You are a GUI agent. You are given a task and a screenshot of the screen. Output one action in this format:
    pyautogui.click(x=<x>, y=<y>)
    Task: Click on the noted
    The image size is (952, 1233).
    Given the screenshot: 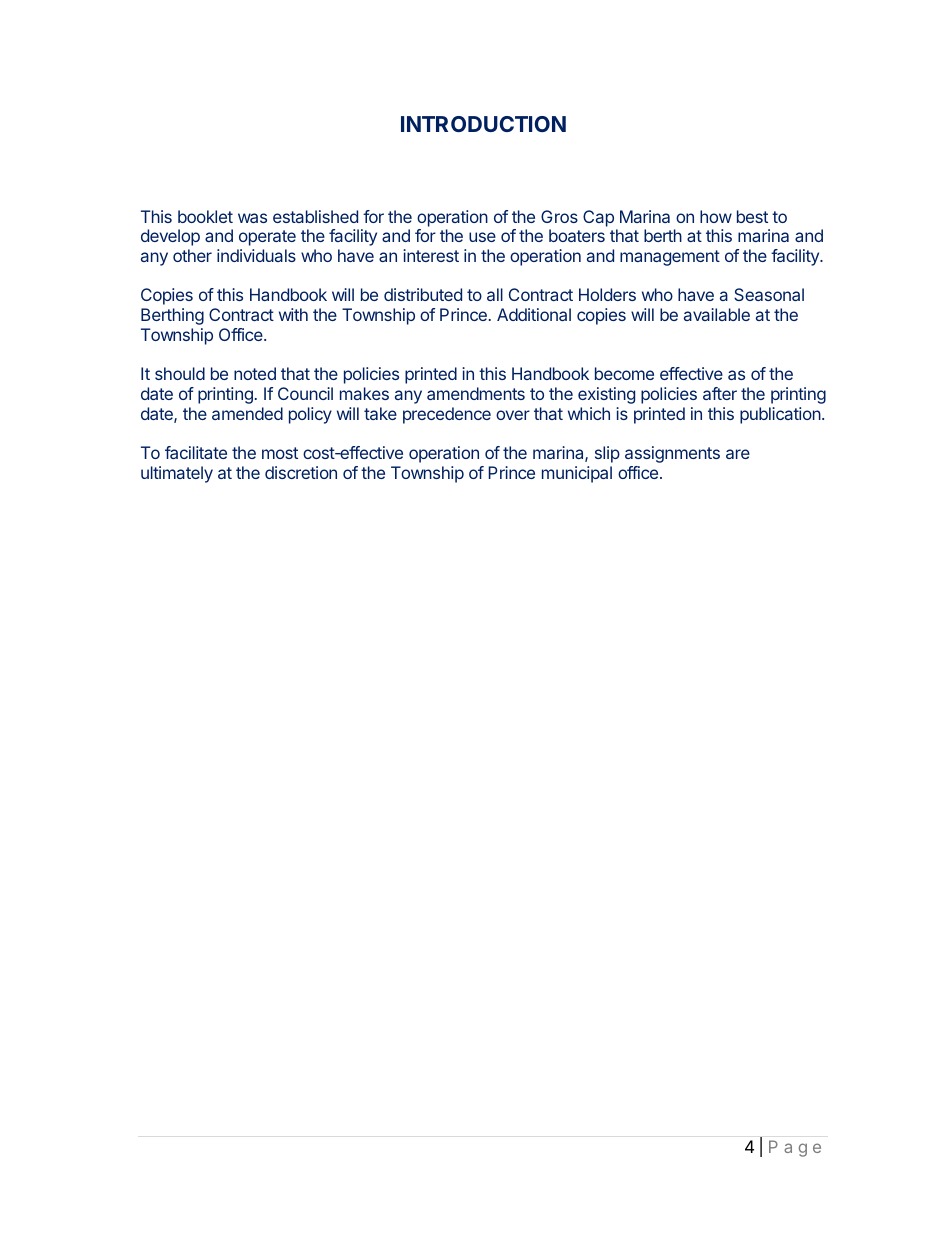 What is the action you would take?
    pyautogui.click(x=255, y=373)
